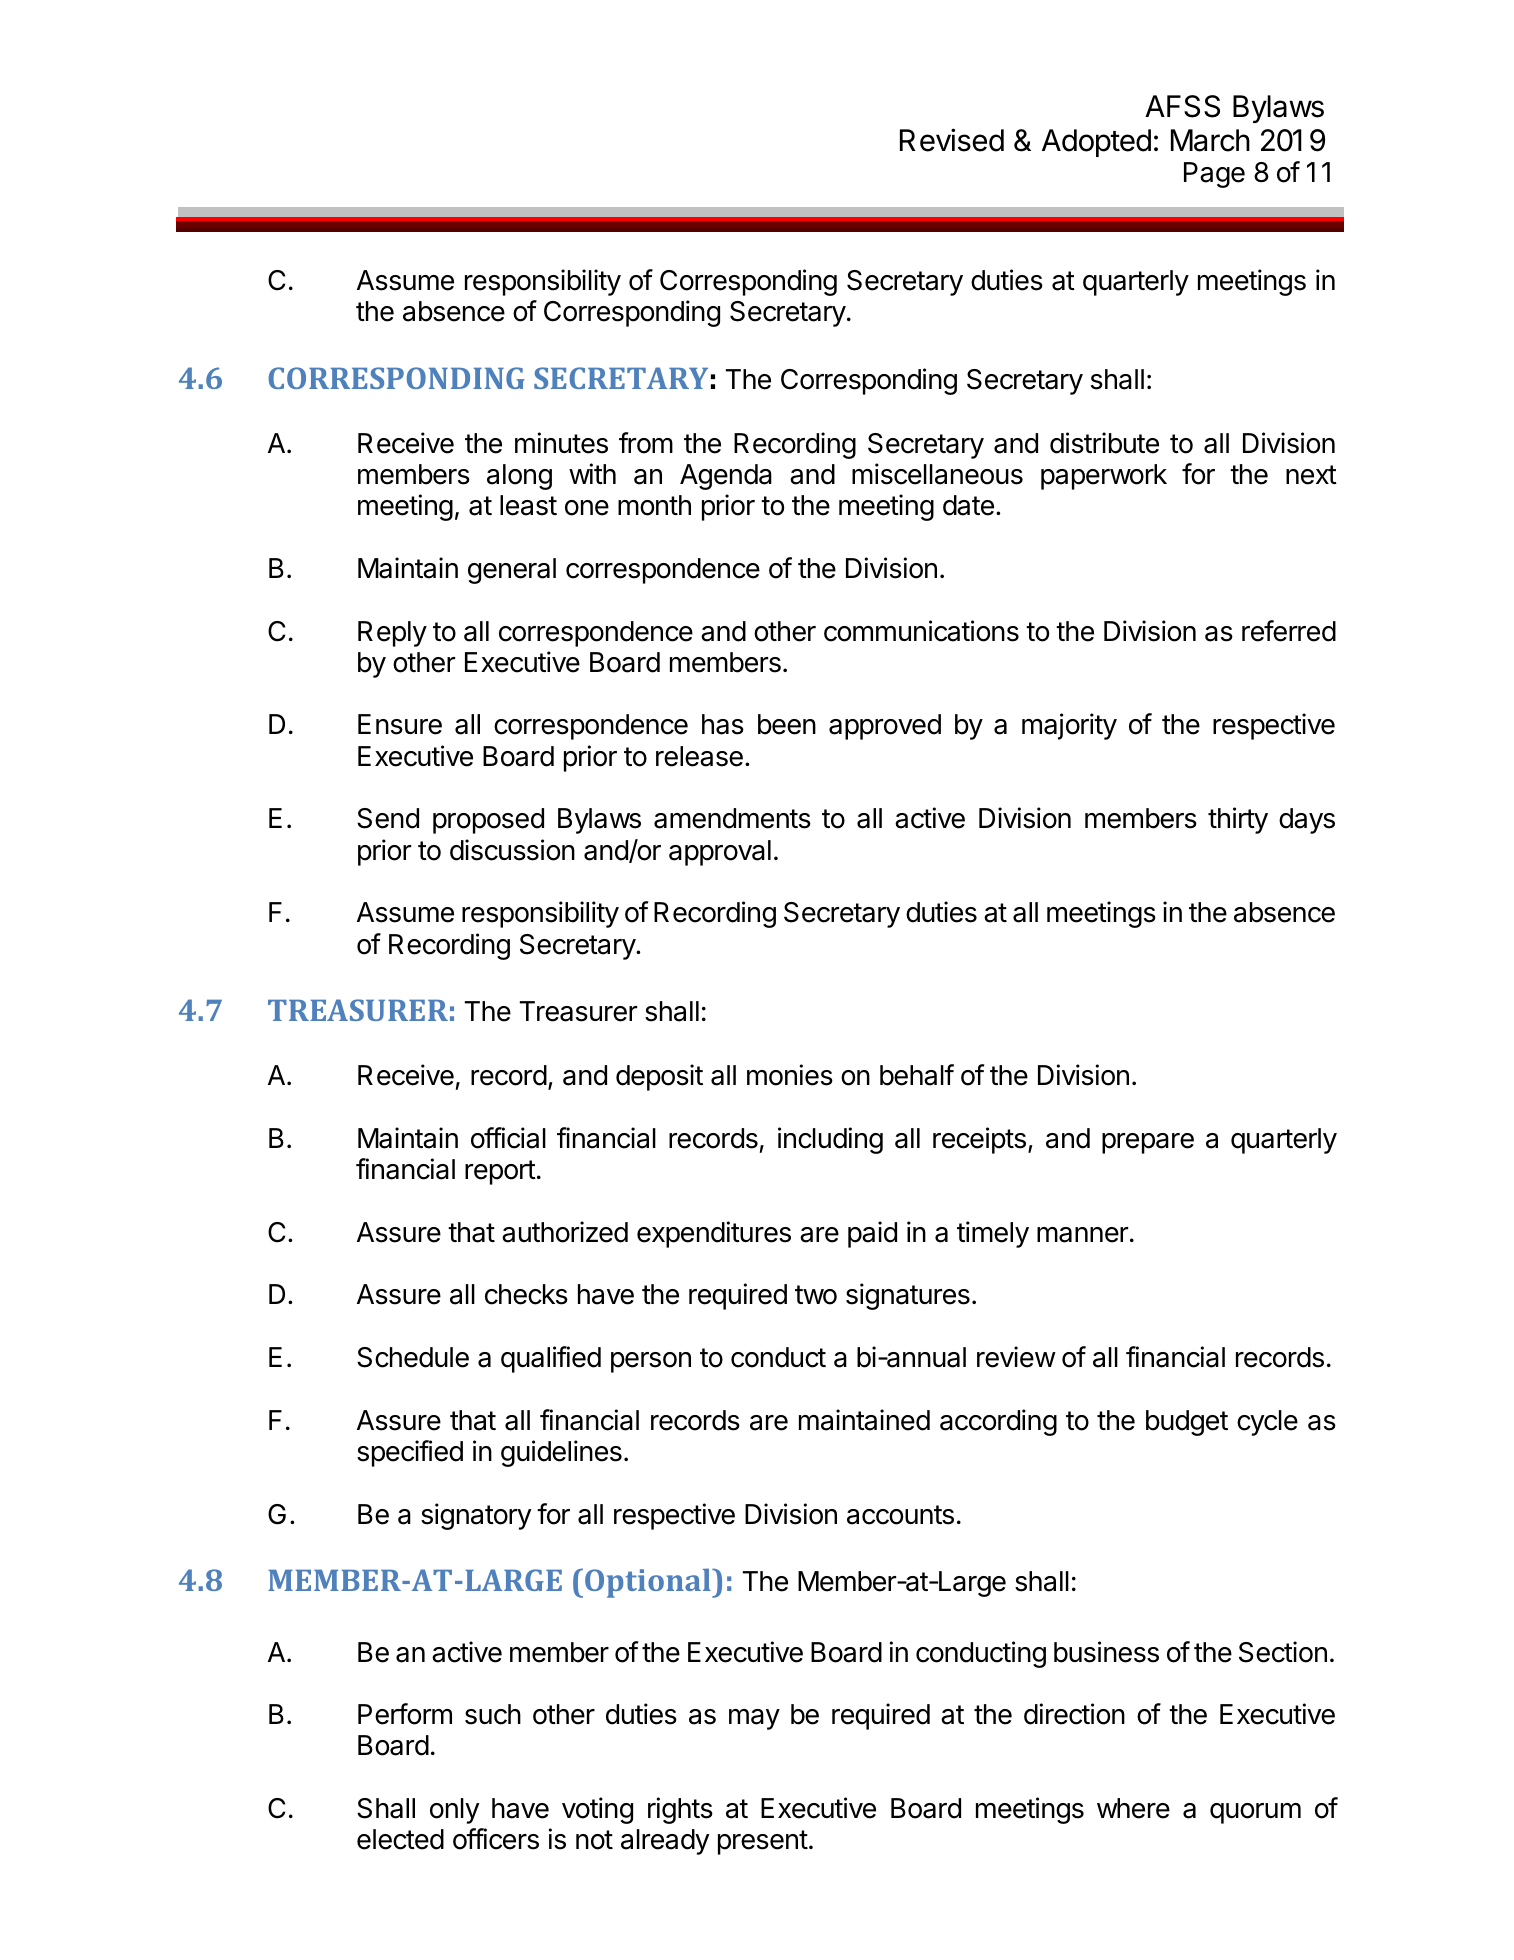 This screenshot has width=1514, height=1960. What do you see at coordinates (1148, 1143) in the screenshot?
I see `prepare` at bounding box center [1148, 1143].
